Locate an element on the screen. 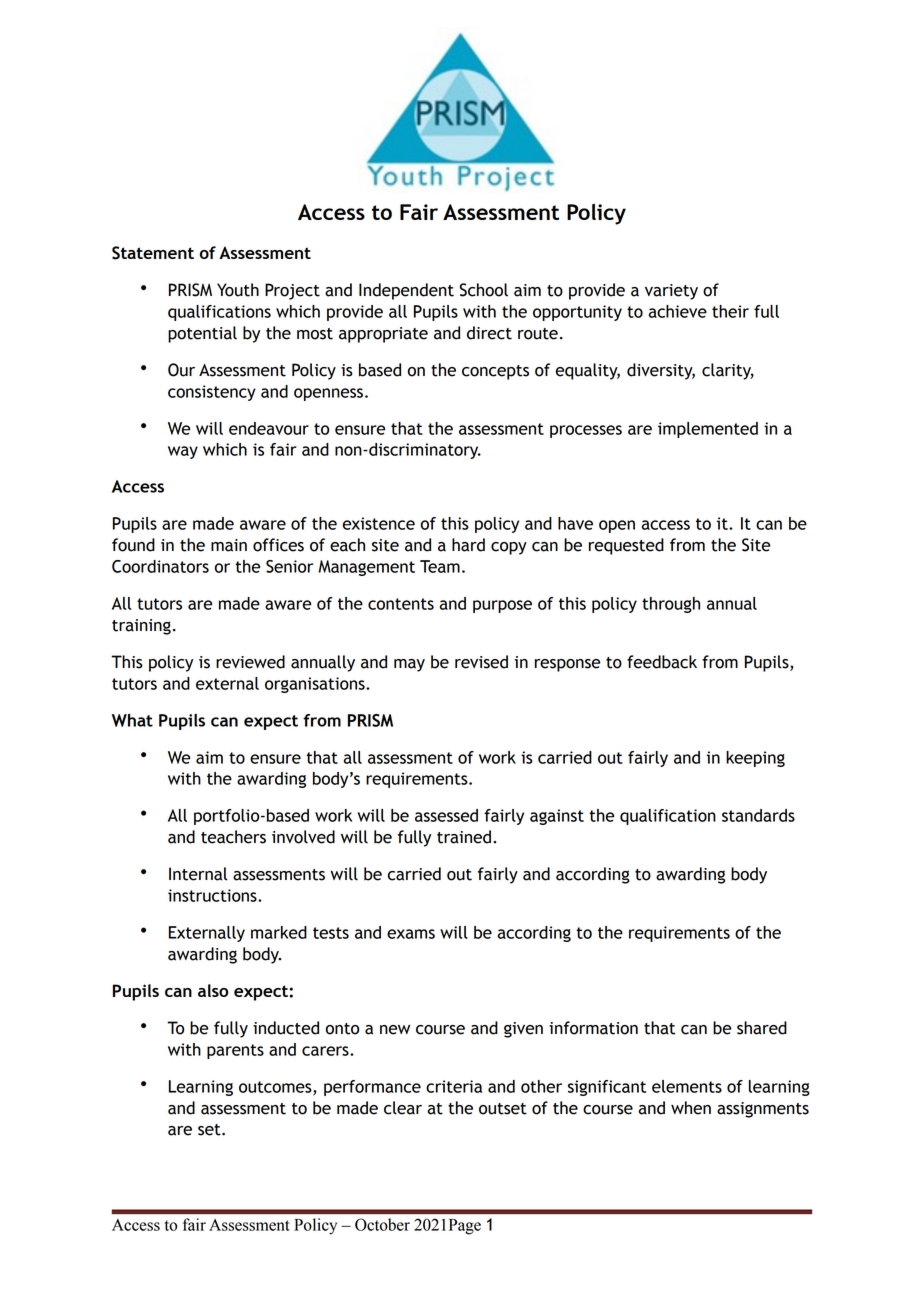 Image resolution: width=924 pixels, height=1308 pixels. keeping is located at coordinates (755, 759).
